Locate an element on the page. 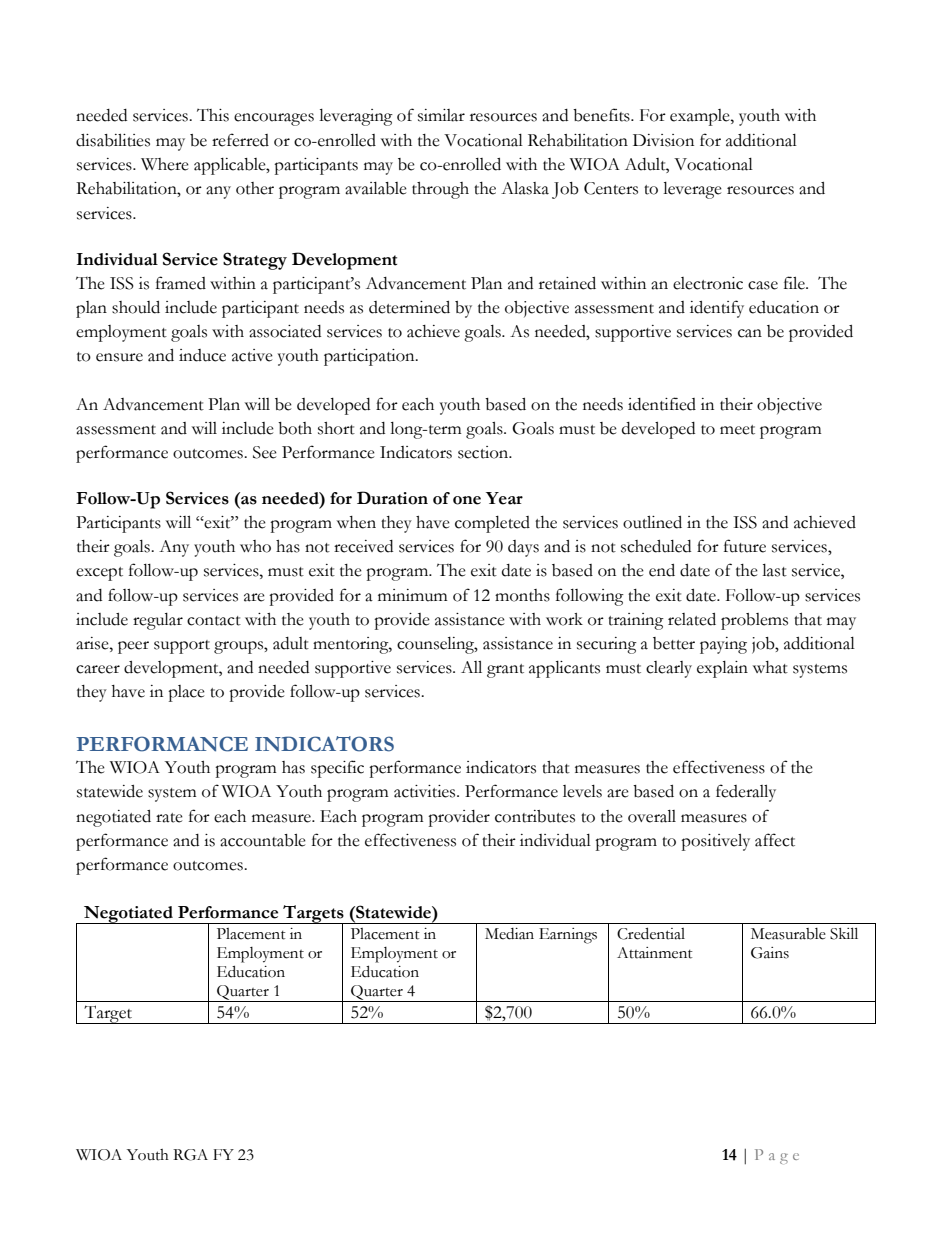 Image resolution: width=952 pixels, height=1233 pixels. Where is located at coordinates (165, 164).
